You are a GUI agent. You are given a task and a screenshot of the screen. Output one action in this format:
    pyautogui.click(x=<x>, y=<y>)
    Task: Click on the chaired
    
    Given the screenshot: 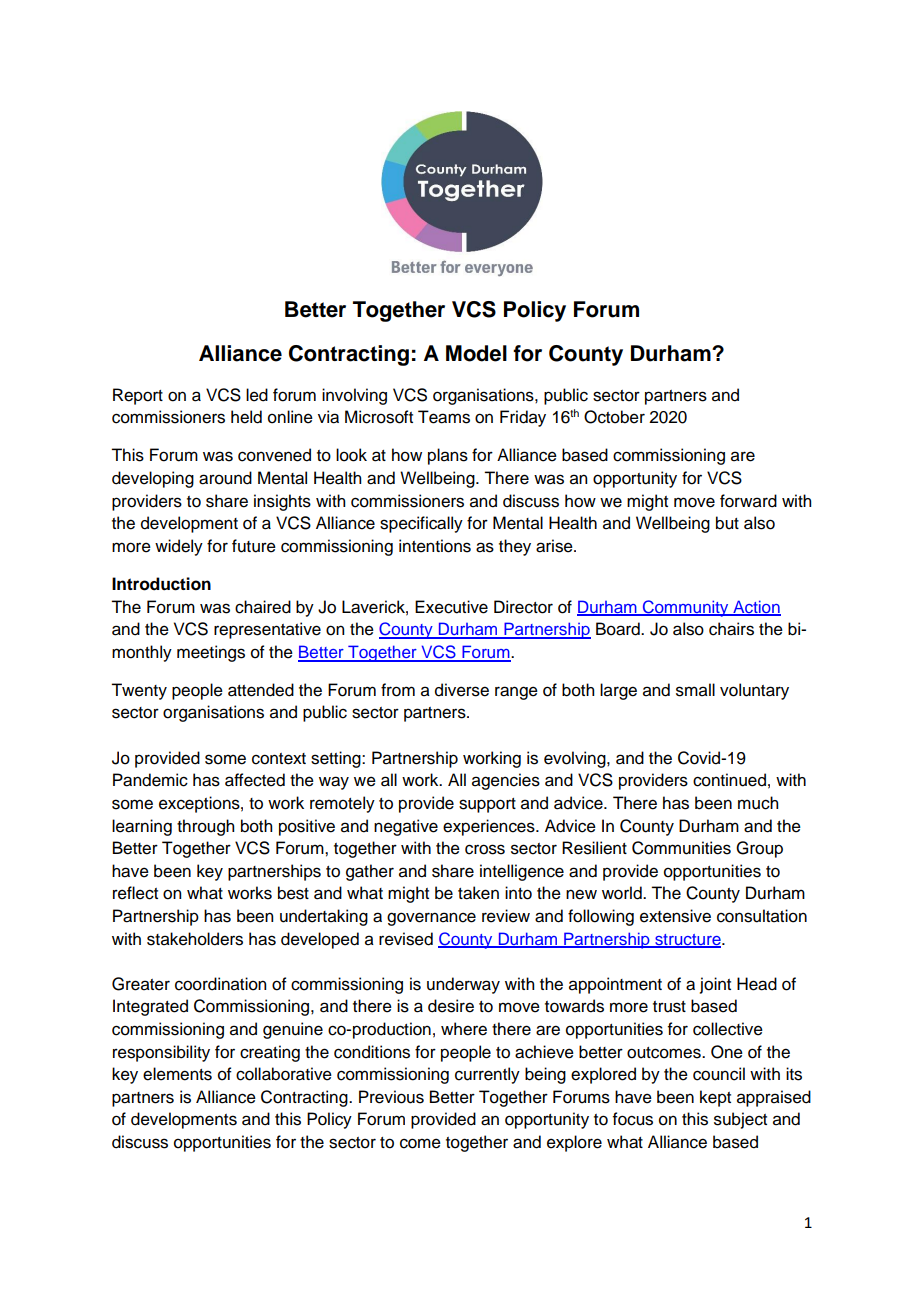 What is the action you would take?
    pyautogui.click(x=263, y=607)
